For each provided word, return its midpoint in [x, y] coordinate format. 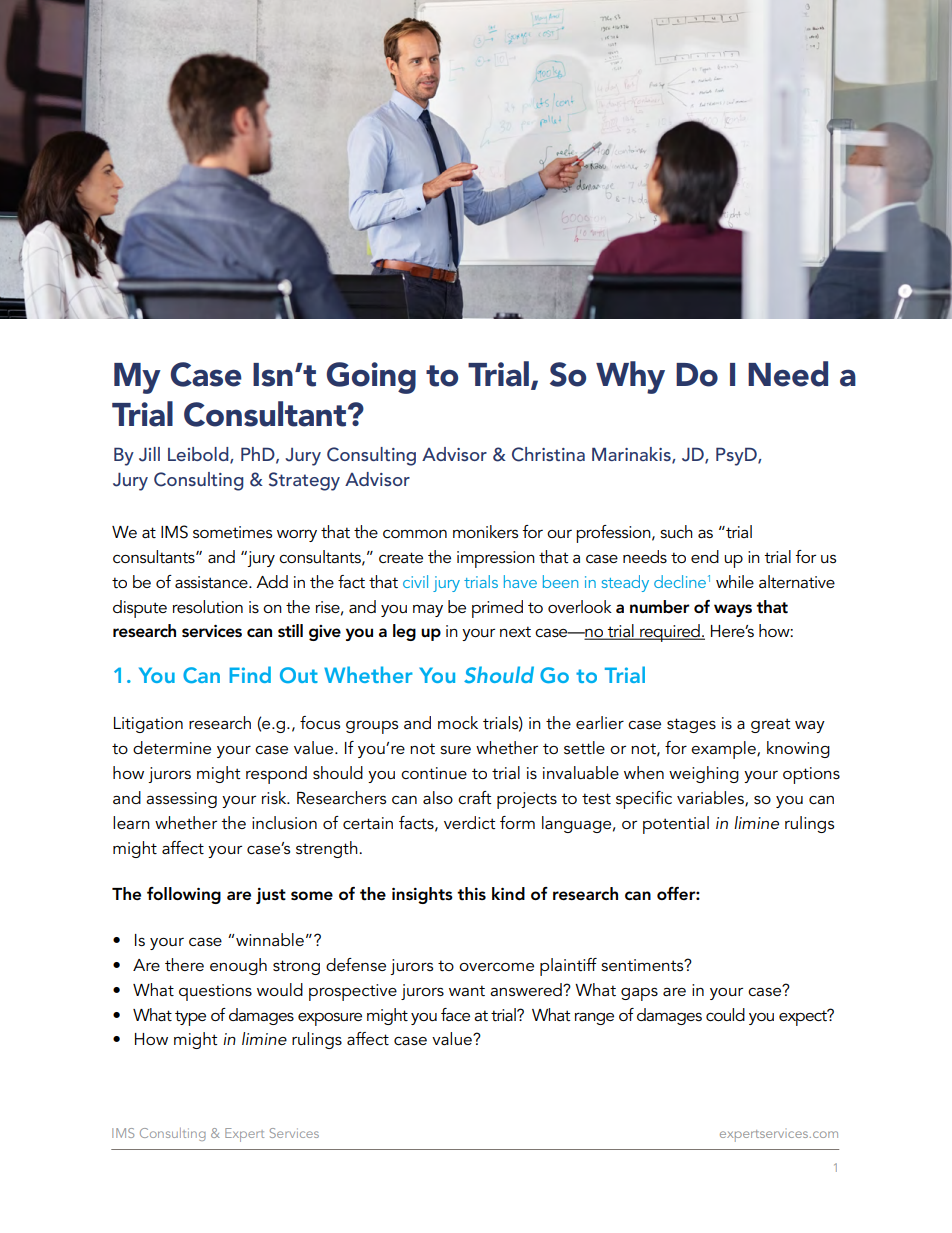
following [184, 895]
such [676, 531]
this [471, 894]
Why [630, 377]
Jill [149, 454]
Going [371, 378]
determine [172, 747]
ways [733, 610]
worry [297, 535]
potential [676, 825]
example [724, 750]
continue [434, 773]
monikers [485, 531]
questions [215, 992]
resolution [208, 606]
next [515, 631]
